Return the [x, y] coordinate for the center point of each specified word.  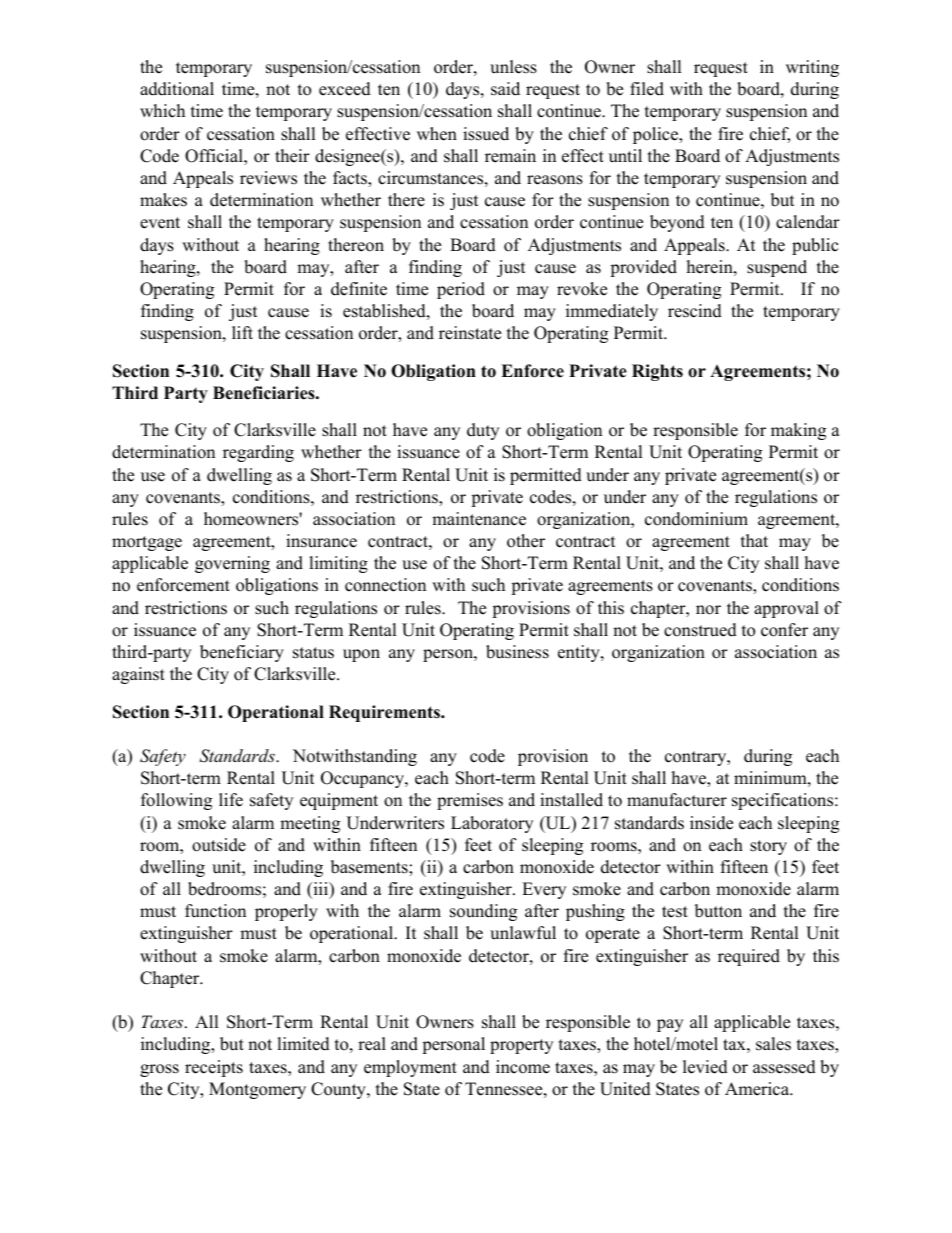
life [231, 800]
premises [470, 801]
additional [177, 89]
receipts [214, 1068]
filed [647, 89]
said [505, 89]
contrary [697, 758]
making [798, 431]
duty [483, 431]
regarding [258, 453]
